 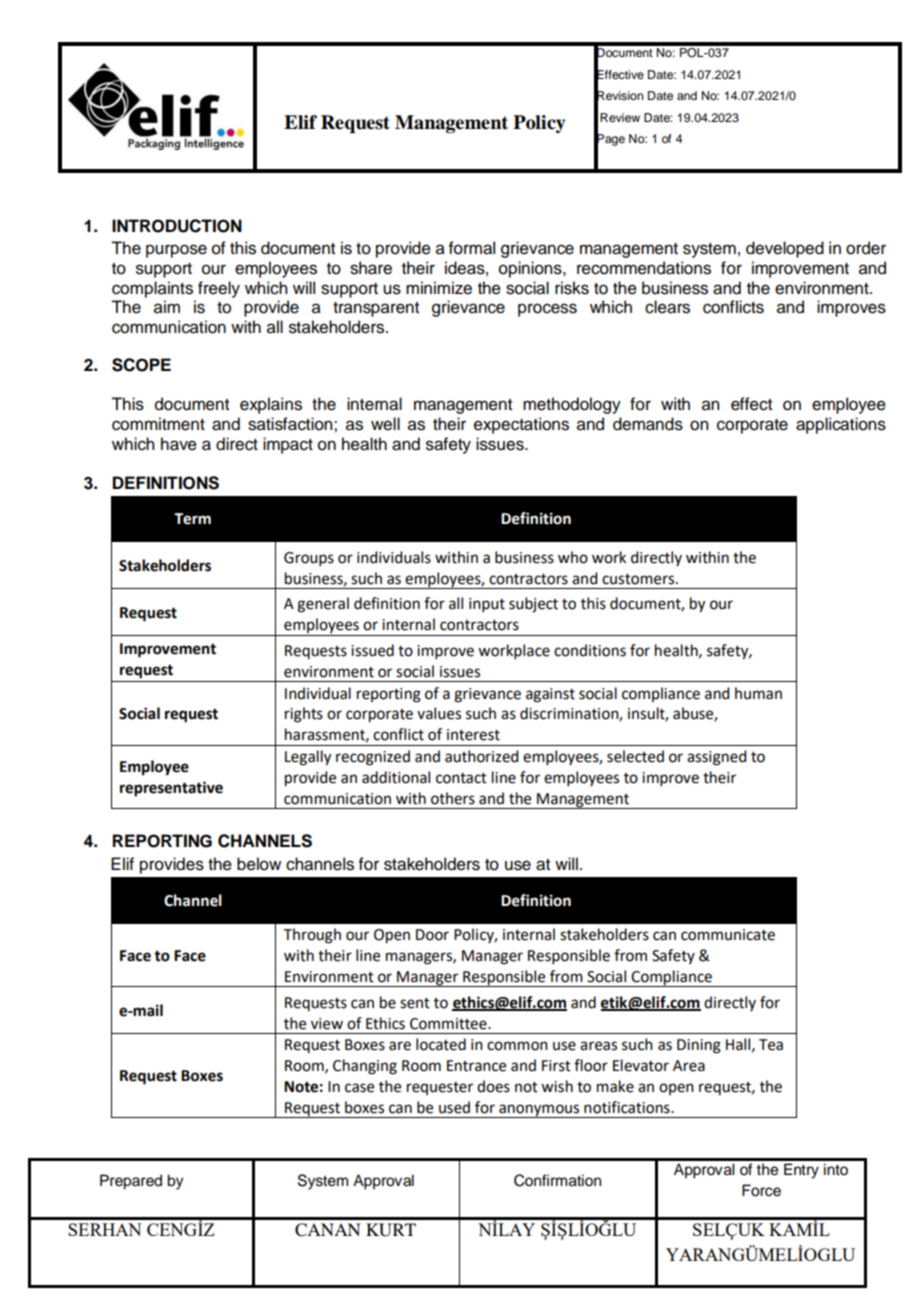 I want to click on Confirmation, so click(x=557, y=1180).
